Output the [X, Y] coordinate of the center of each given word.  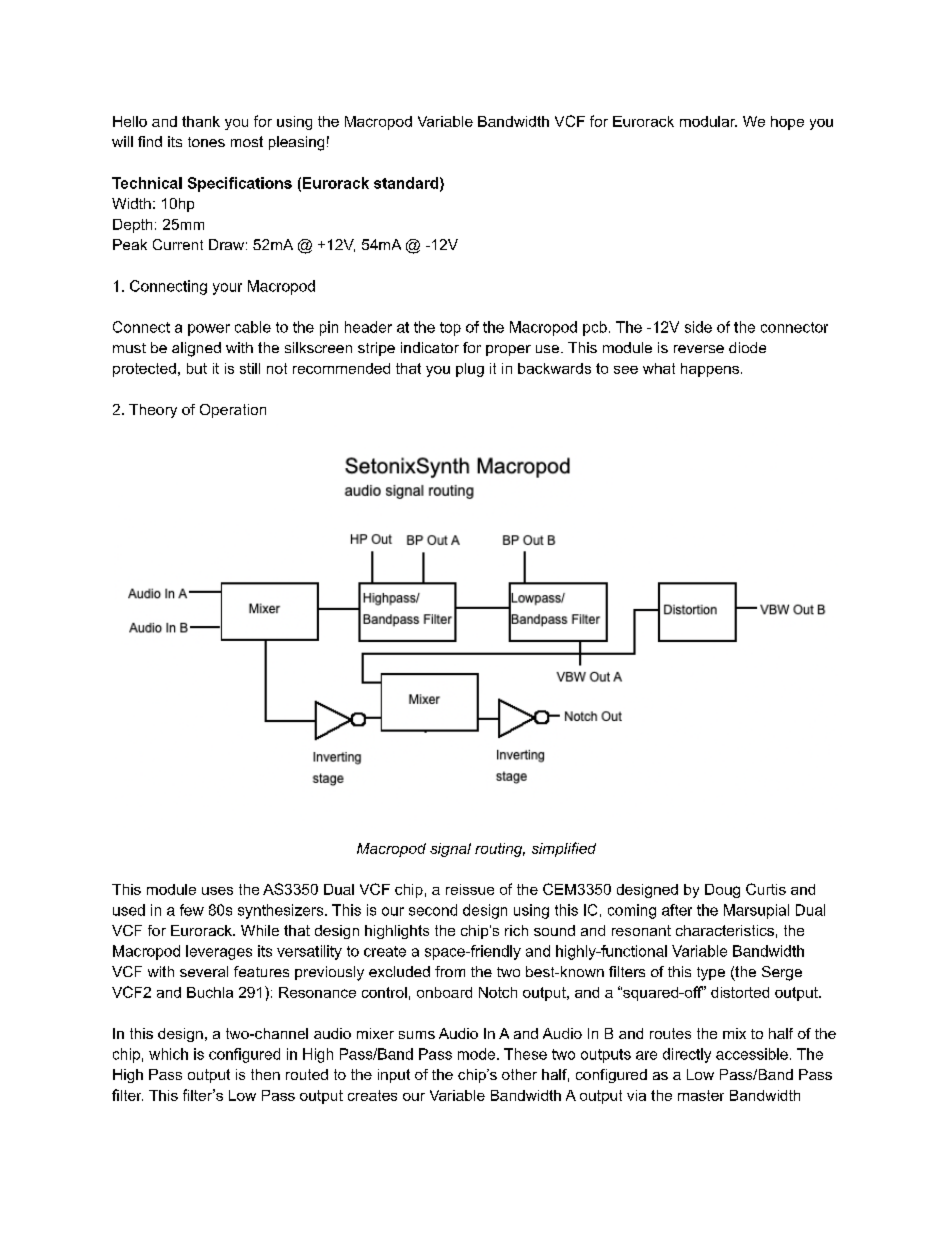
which [168, 1054]
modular [708, 121]
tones [206, 142]
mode [478, 1054]
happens [710, 370]
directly [687, 1055]
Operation [233, 411]
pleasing [296, 143]
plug [470, 370]
